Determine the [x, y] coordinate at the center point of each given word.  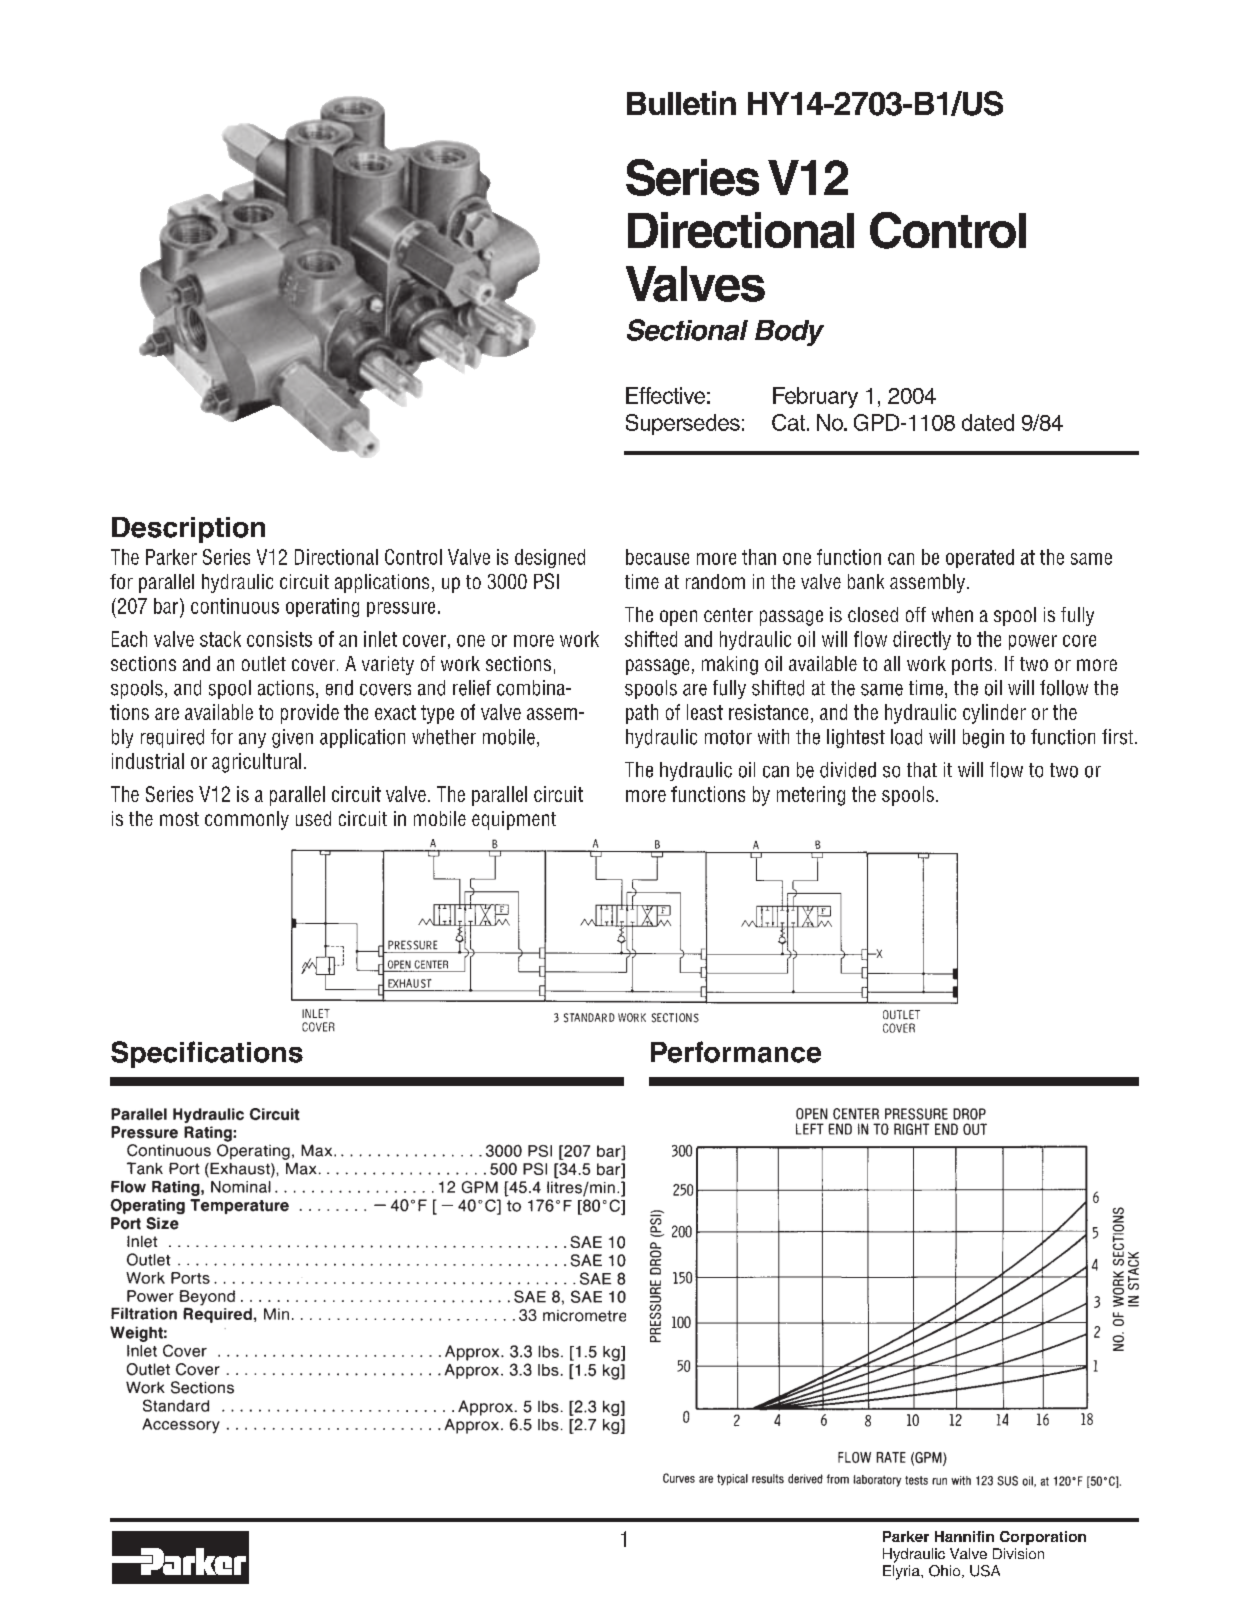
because [657, 557]
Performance [736, 1052]
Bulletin [681, 103]
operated [980, 558]
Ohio [946, 1571]
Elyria [902, 1572]
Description [188, 530]
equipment [514, 820]
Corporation [1043, 1538]
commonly [247, 820]
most [179, 819]
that [922, 770]
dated [988, 422]
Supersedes [683, 424]
